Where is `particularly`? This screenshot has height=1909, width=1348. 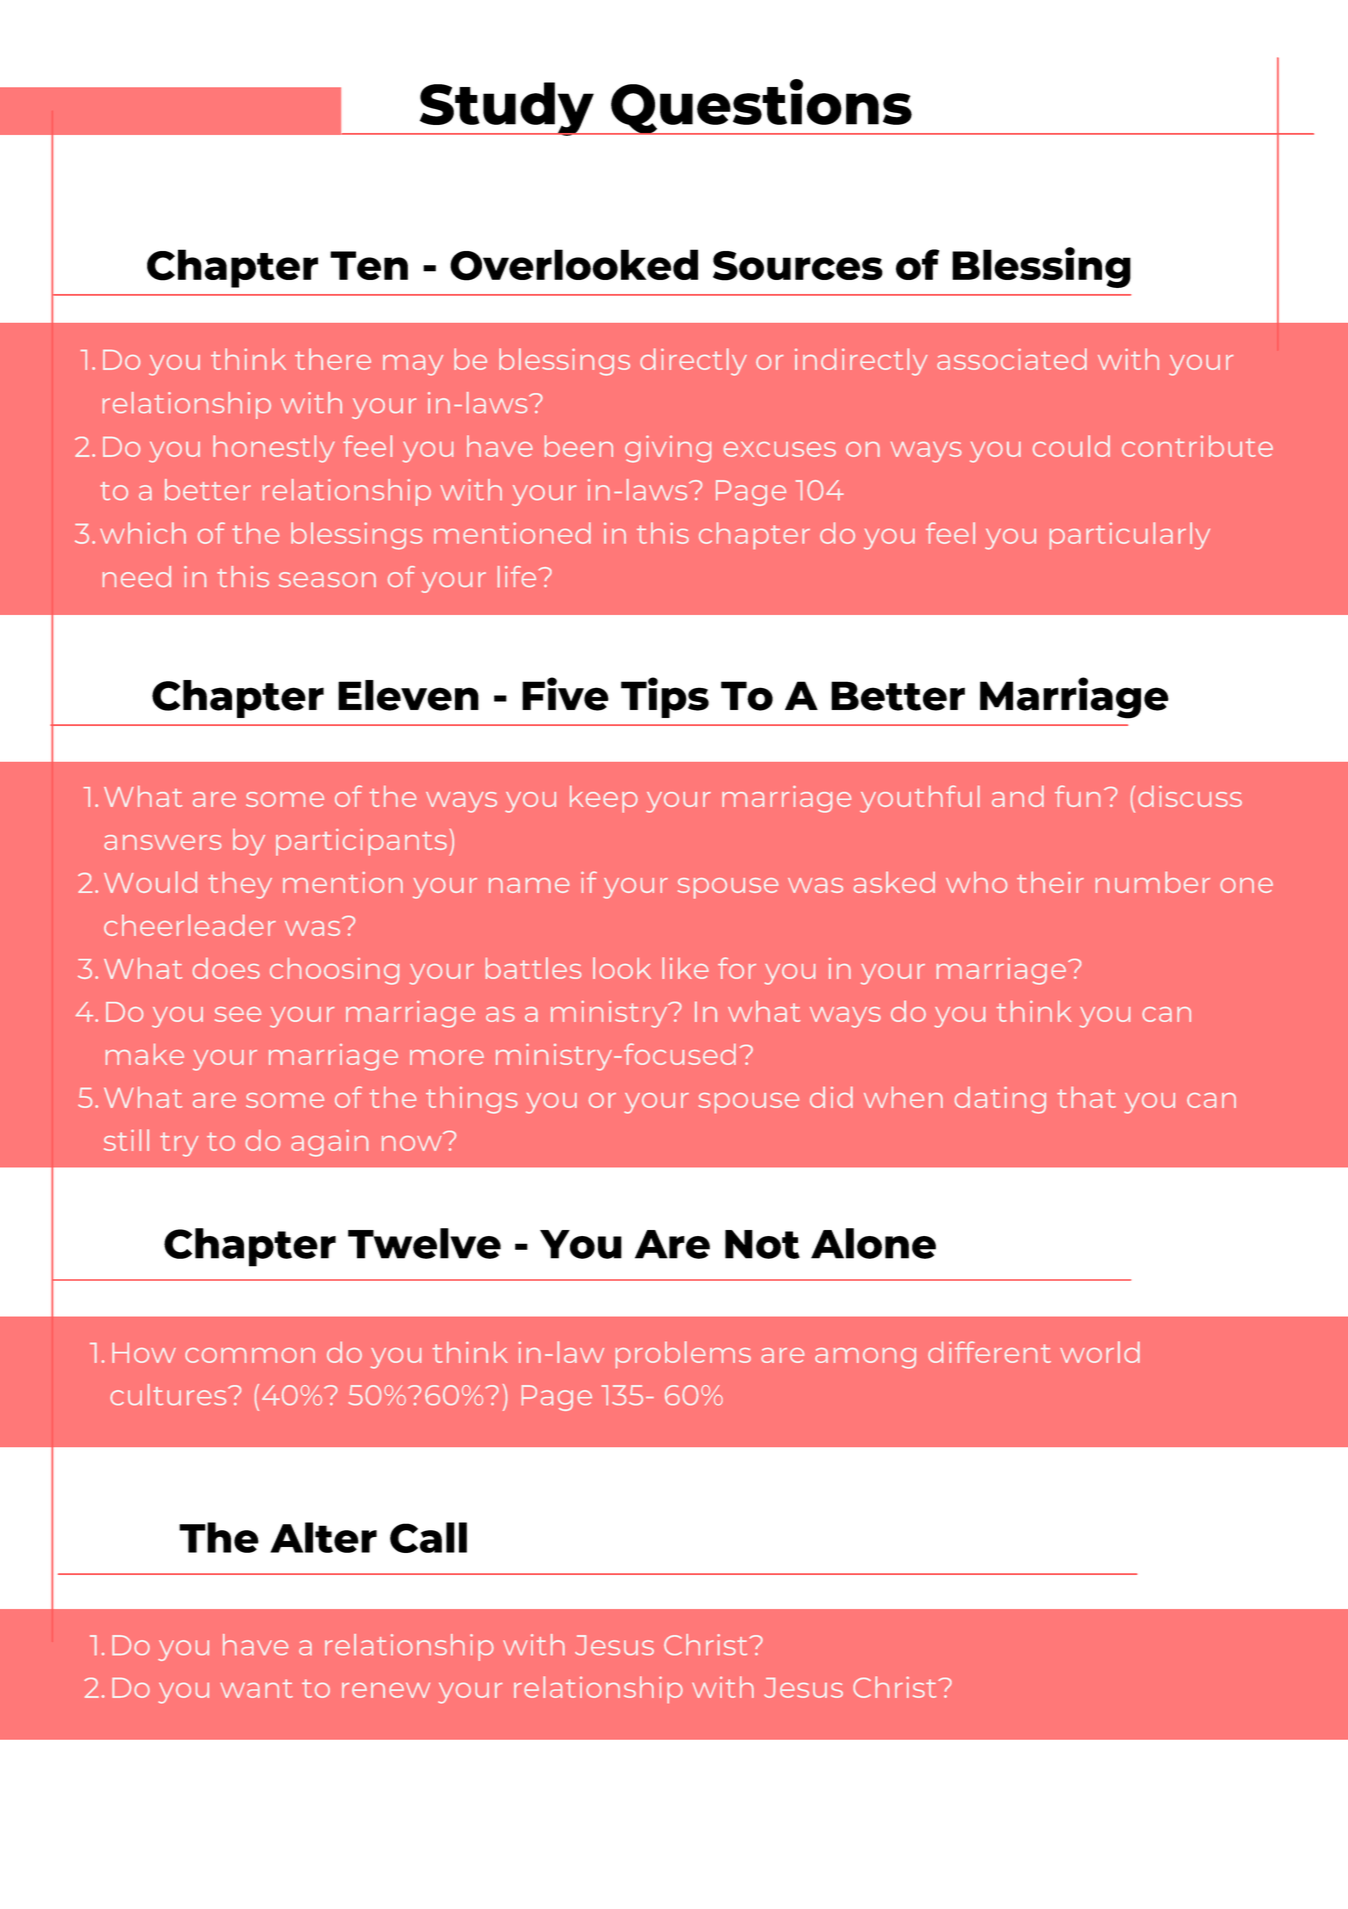
particularly is located at coordinates (1130, 536).
